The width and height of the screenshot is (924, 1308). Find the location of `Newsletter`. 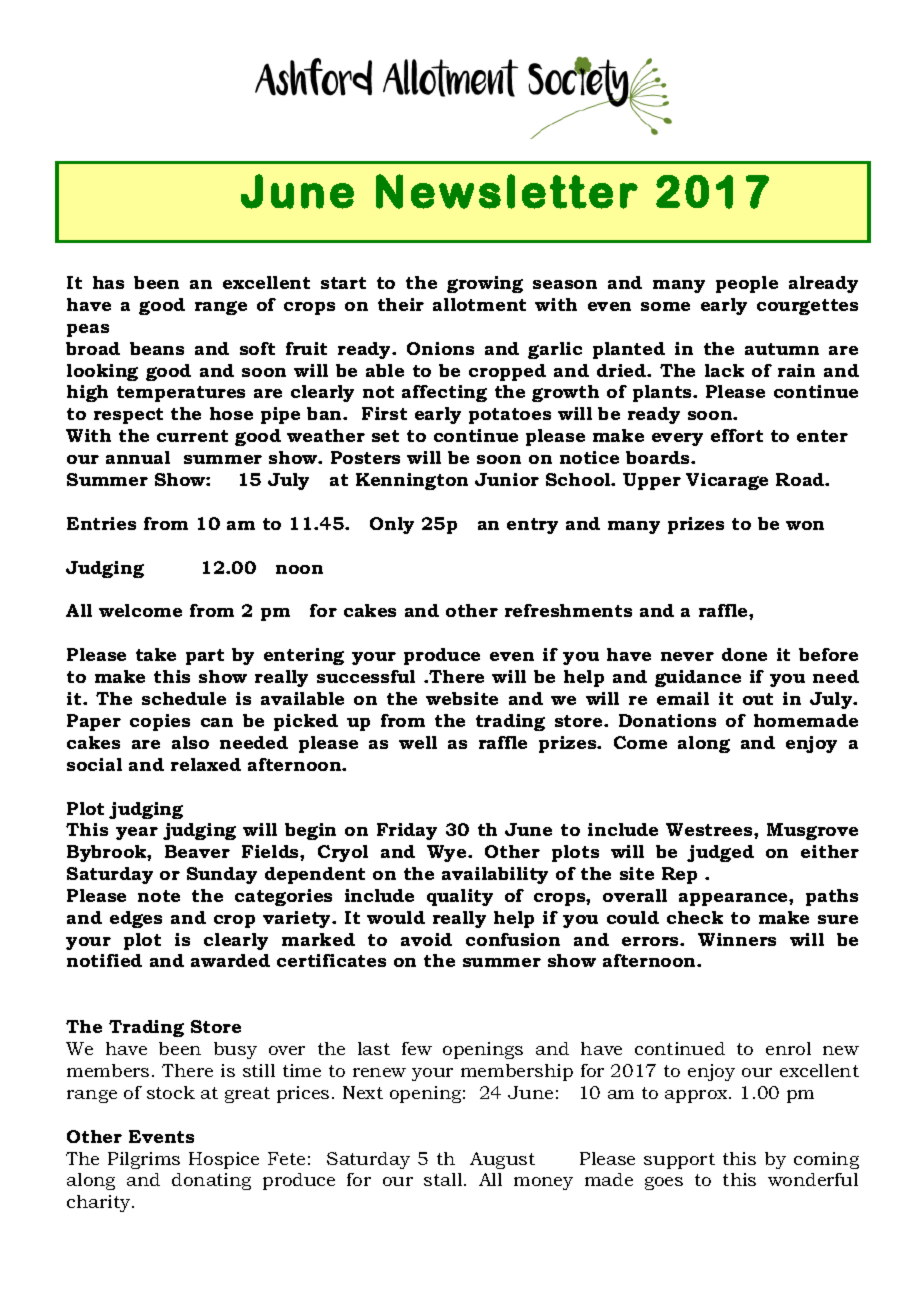

Newsletter is located at coordinates (507, 191).
